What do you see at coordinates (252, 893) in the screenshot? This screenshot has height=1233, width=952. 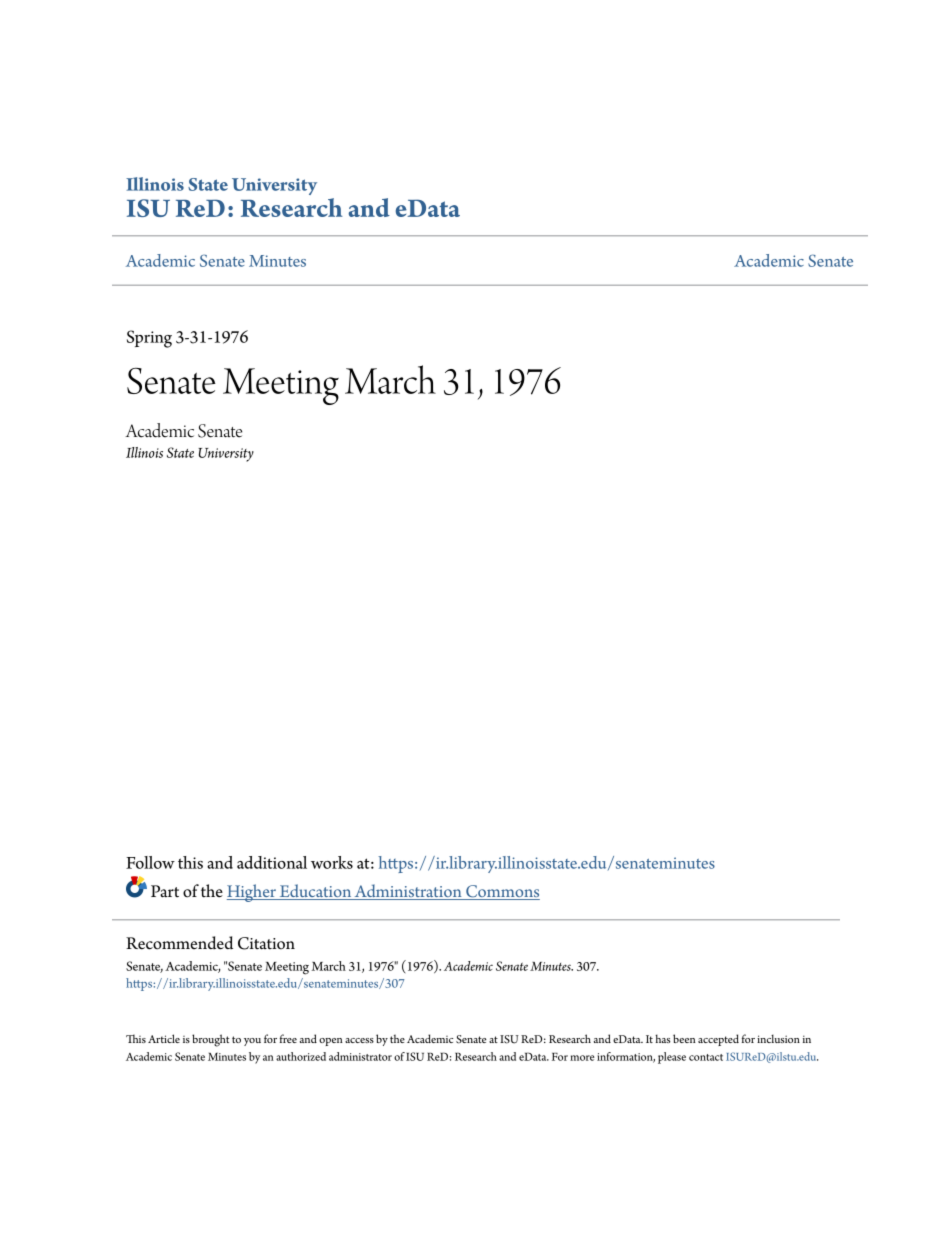 I see `Higher` at bounding box center [252, 893].
